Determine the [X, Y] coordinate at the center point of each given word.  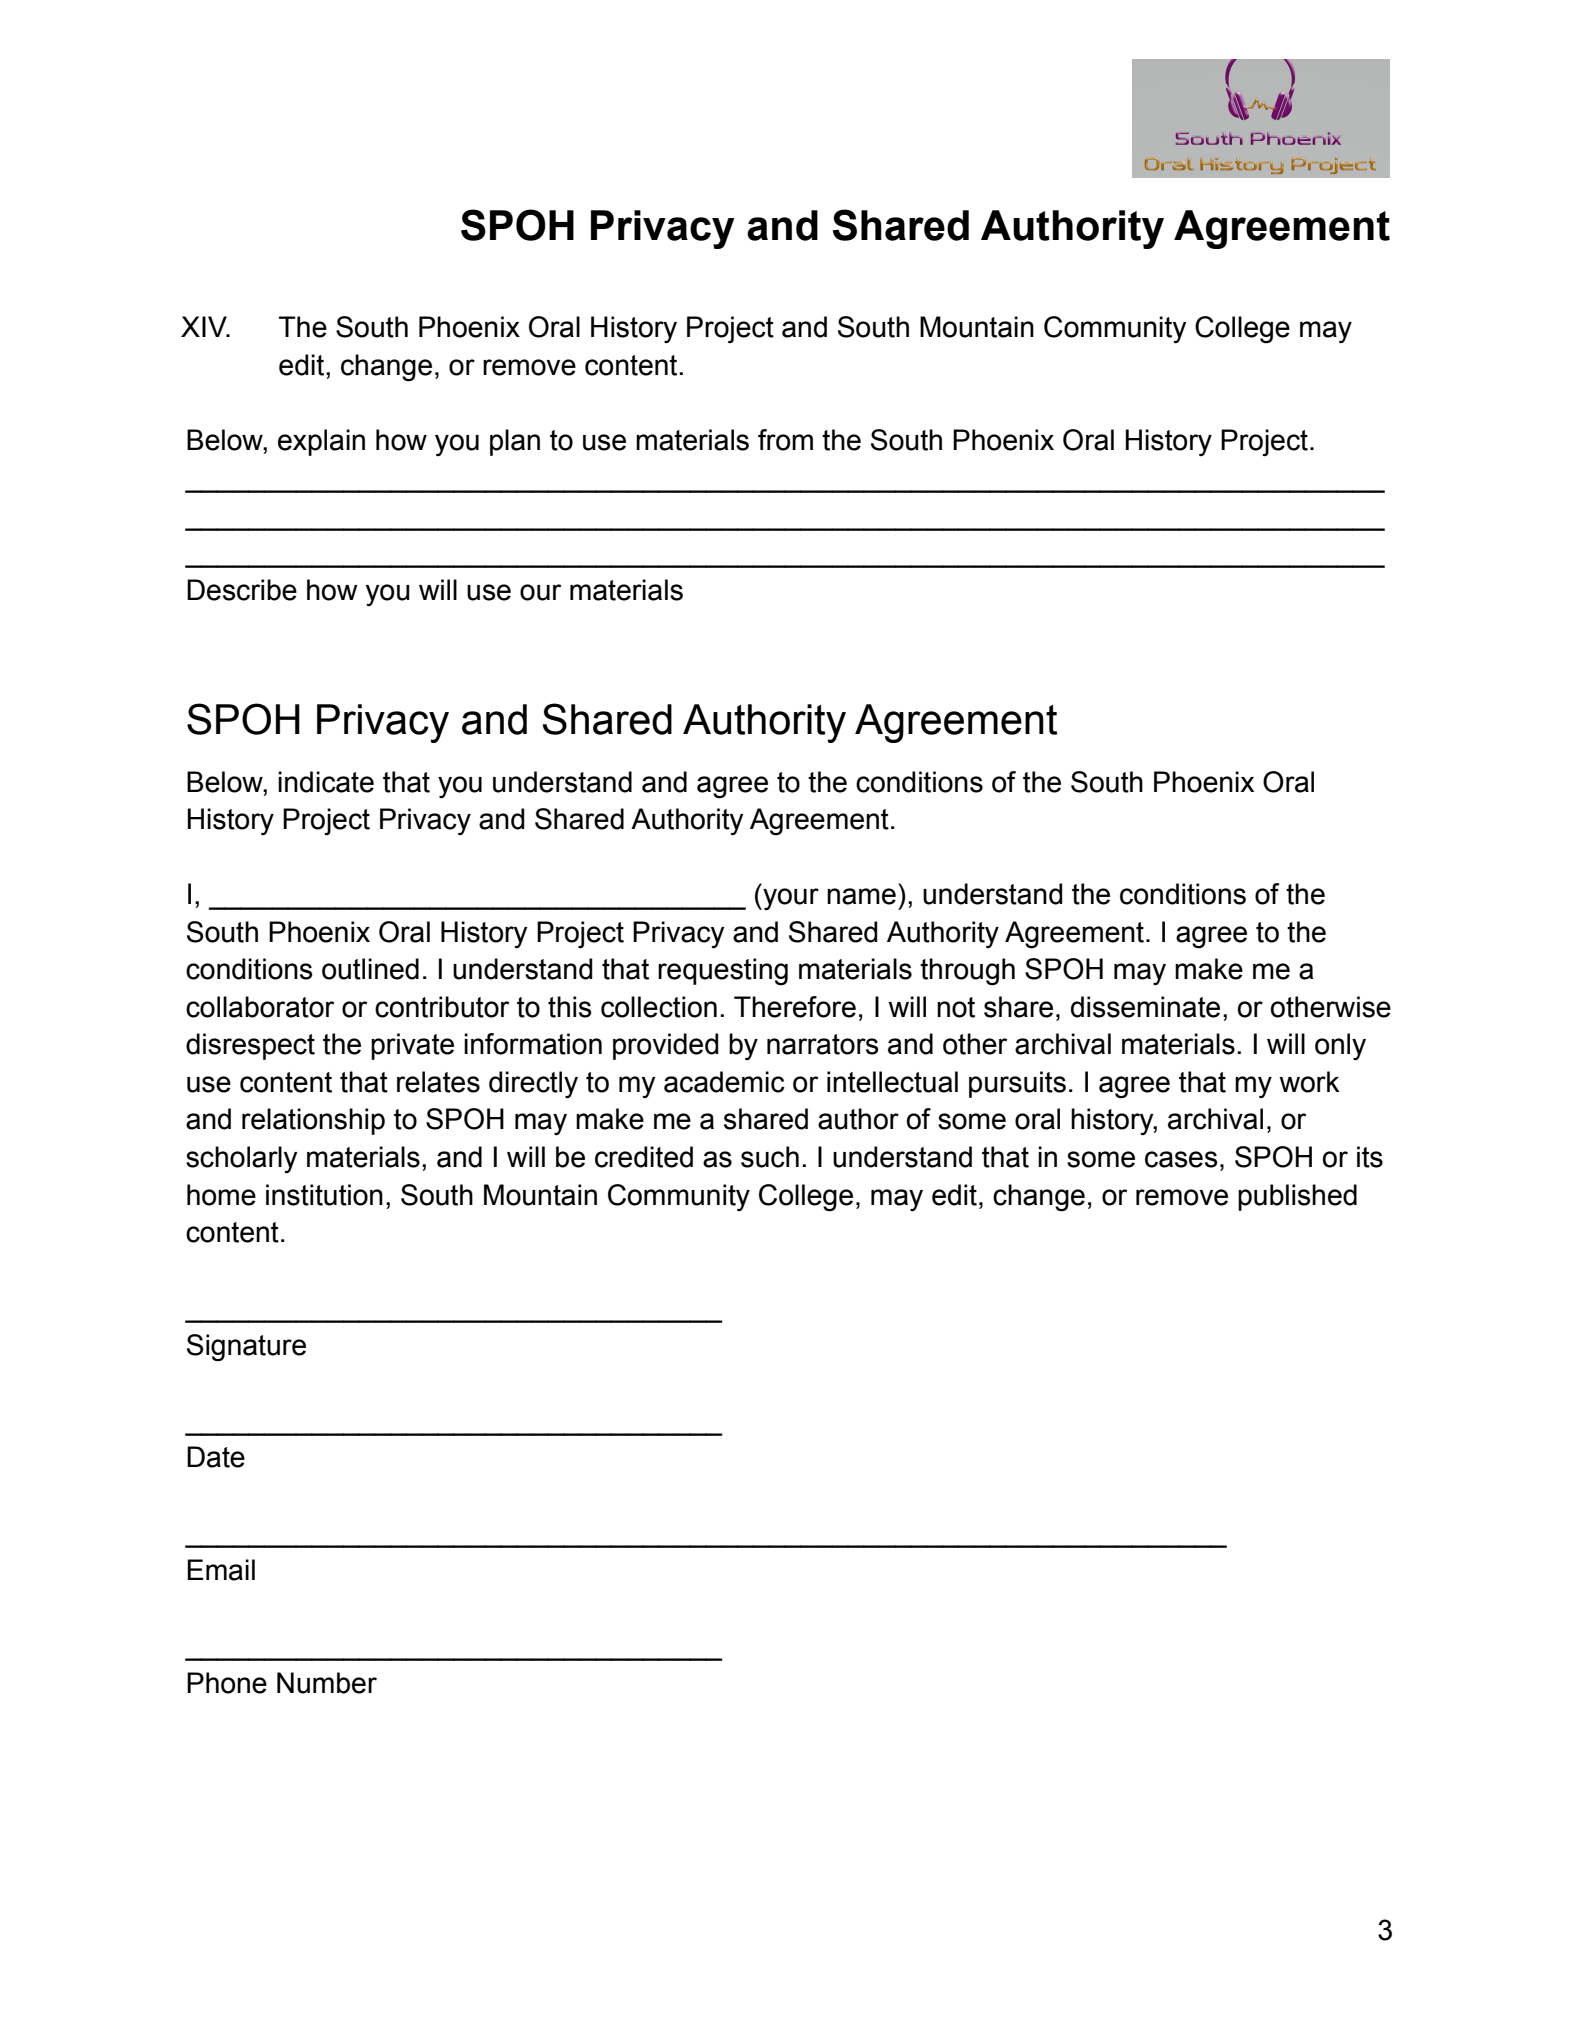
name [861, 896]
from [785, 440]
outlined [370, 969]
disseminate [1145, 1007]
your [790, 899]
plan [515, 442]
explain [321, 442]
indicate [326, 782]
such [770, 1157]
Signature [246, 1348]
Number [327, 1683]
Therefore [795, 1007]
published [1297, 1197]
